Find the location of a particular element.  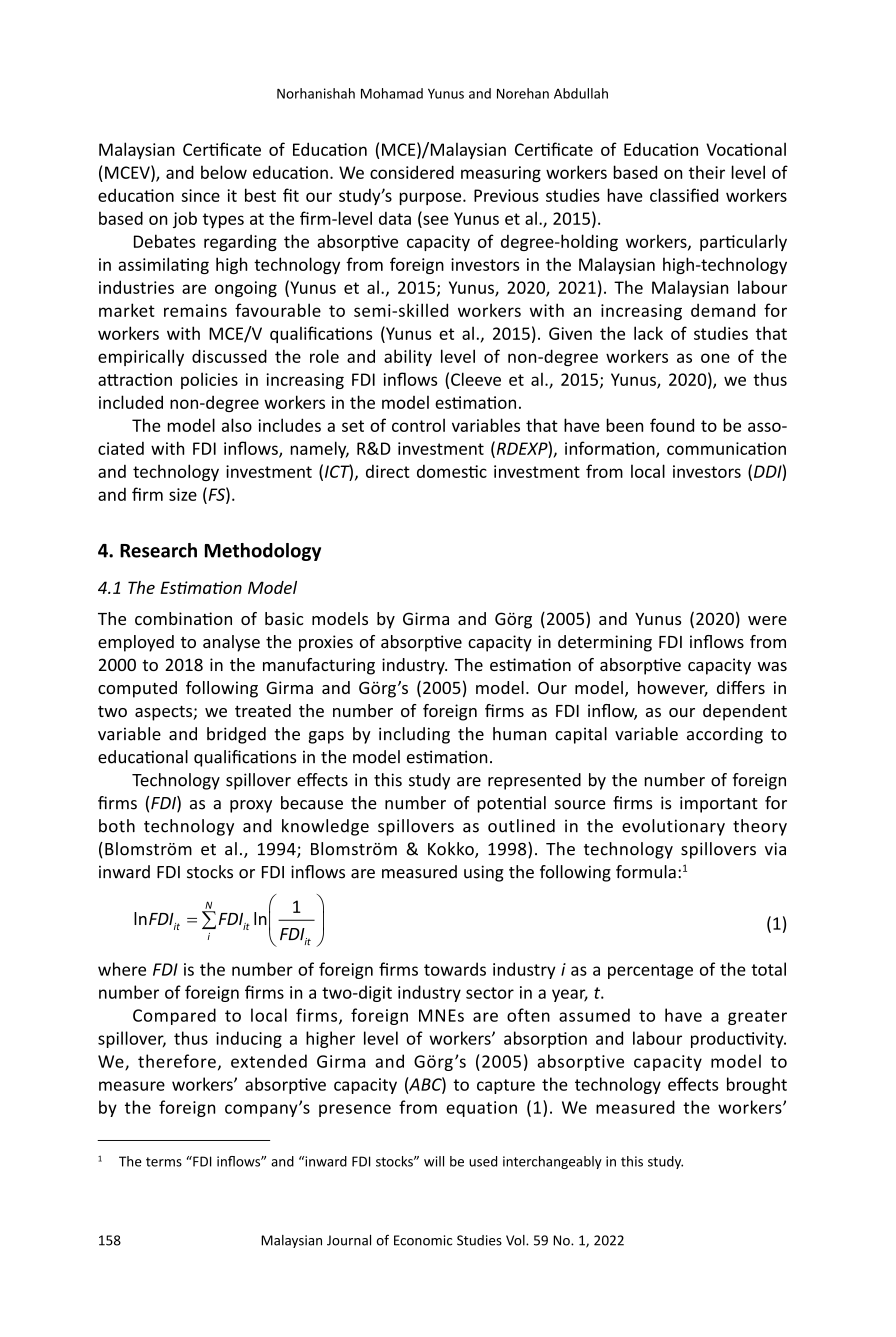

Kokko is located at coordinates (452, 850).
